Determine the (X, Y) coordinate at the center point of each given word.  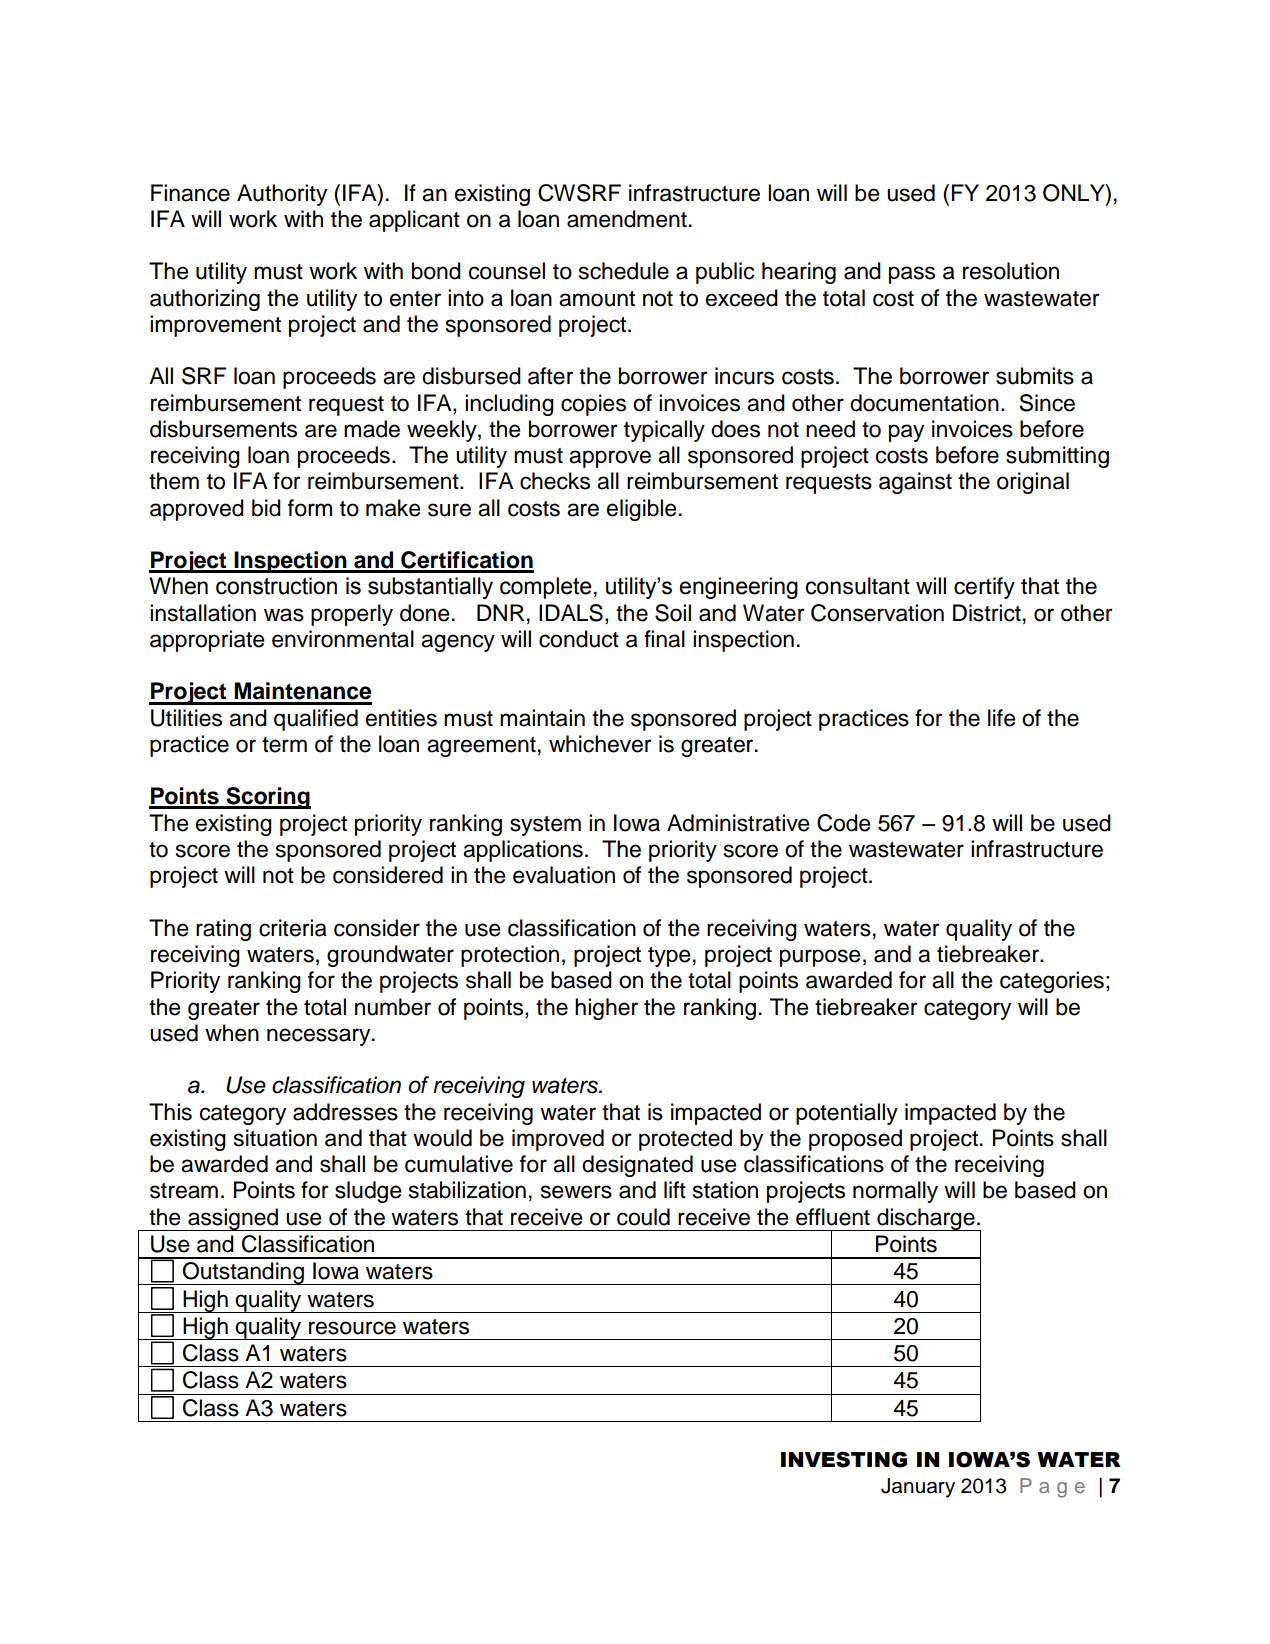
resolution (1011, 271)
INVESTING (844, 1459)
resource (352, 1328)
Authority (282, 195)
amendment (627, 219)
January (918, 1488)
